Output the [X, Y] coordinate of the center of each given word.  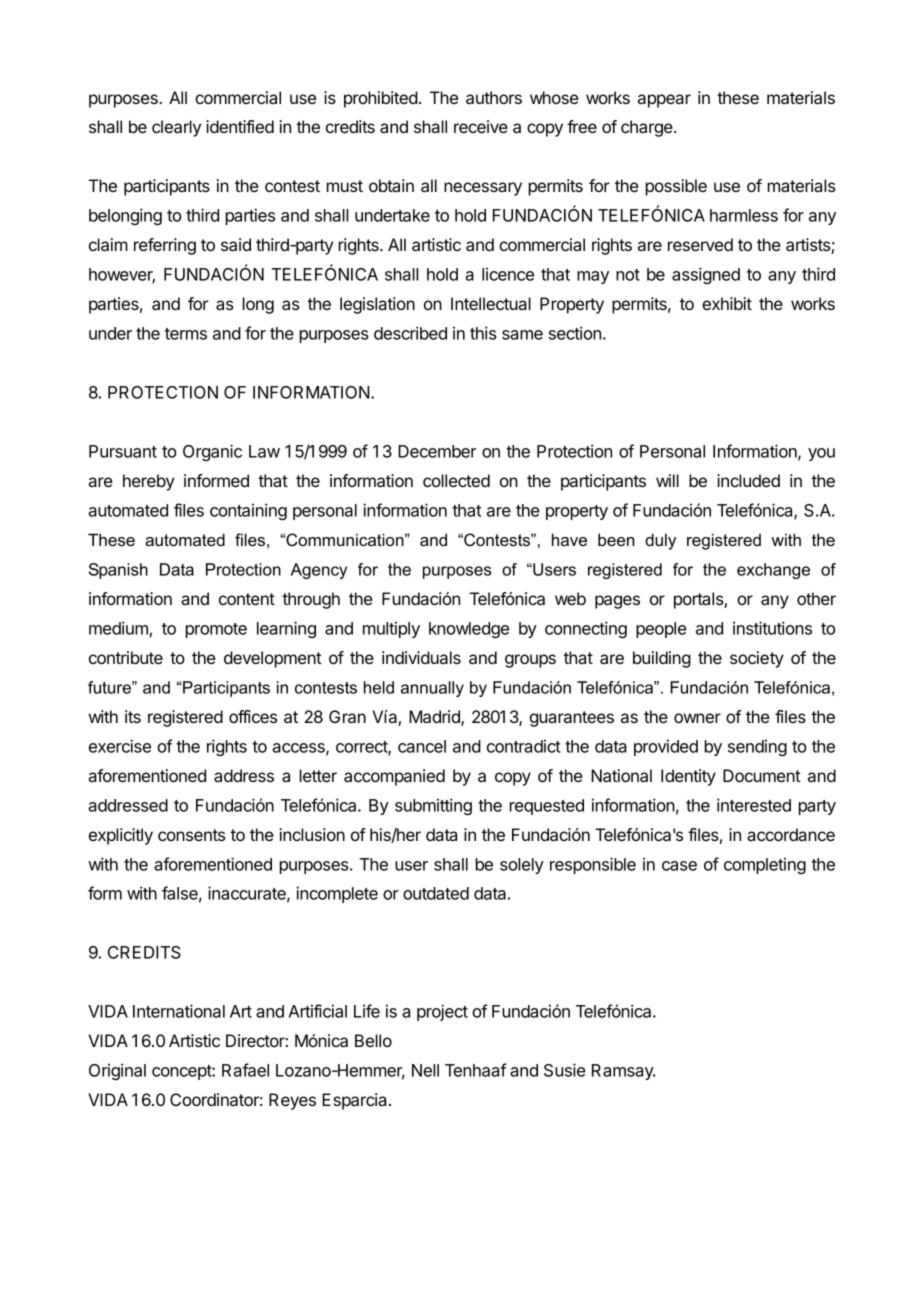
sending [757, 748]
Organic [212, 452]
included [748, 480]
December [437, 451]
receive [481, 126]
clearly [176, 128]
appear [664, 101]
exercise [120, 746]
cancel [422, 746]
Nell [425, 1070]
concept [182, 1072]
